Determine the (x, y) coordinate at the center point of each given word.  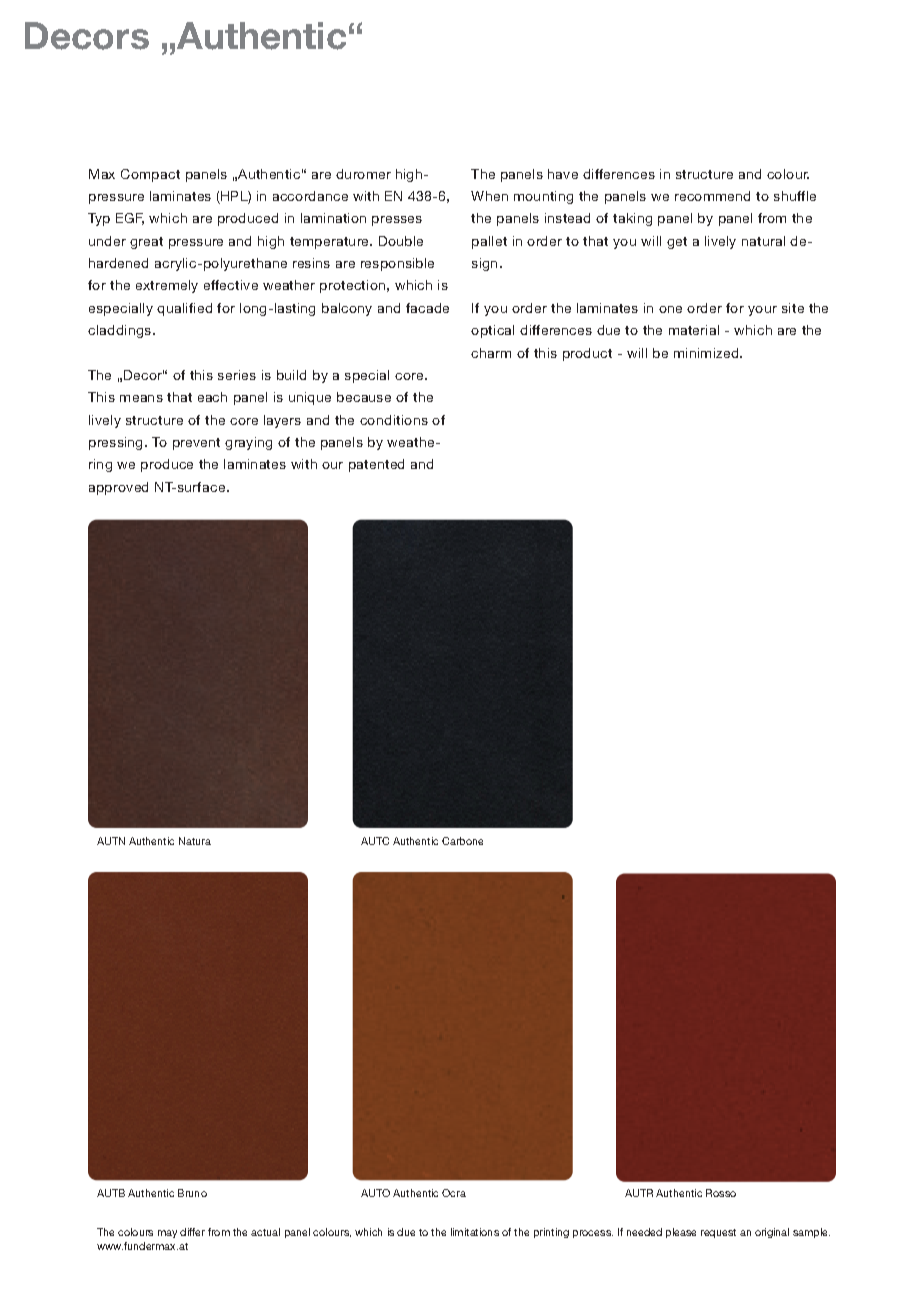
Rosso (721, 1193)
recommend (712, 196)
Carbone (462, 841)
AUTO (375, 1193)
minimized (707, 353)
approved (118, 488)
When (489, 196)
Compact (150, 175)
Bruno (192, 1193)
